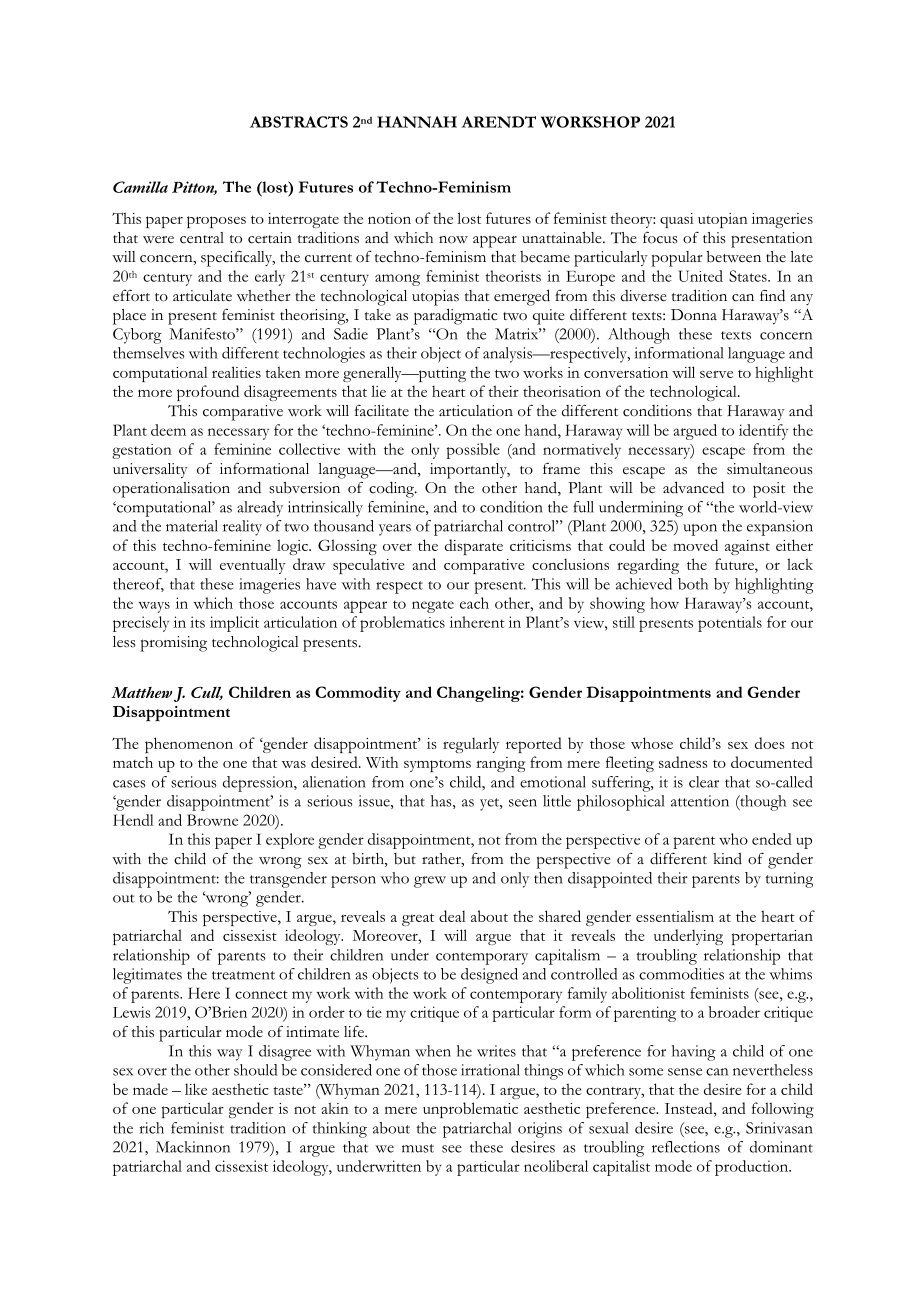 This image has height=1308, width=924. I want to click on its, so click(197, 622).
